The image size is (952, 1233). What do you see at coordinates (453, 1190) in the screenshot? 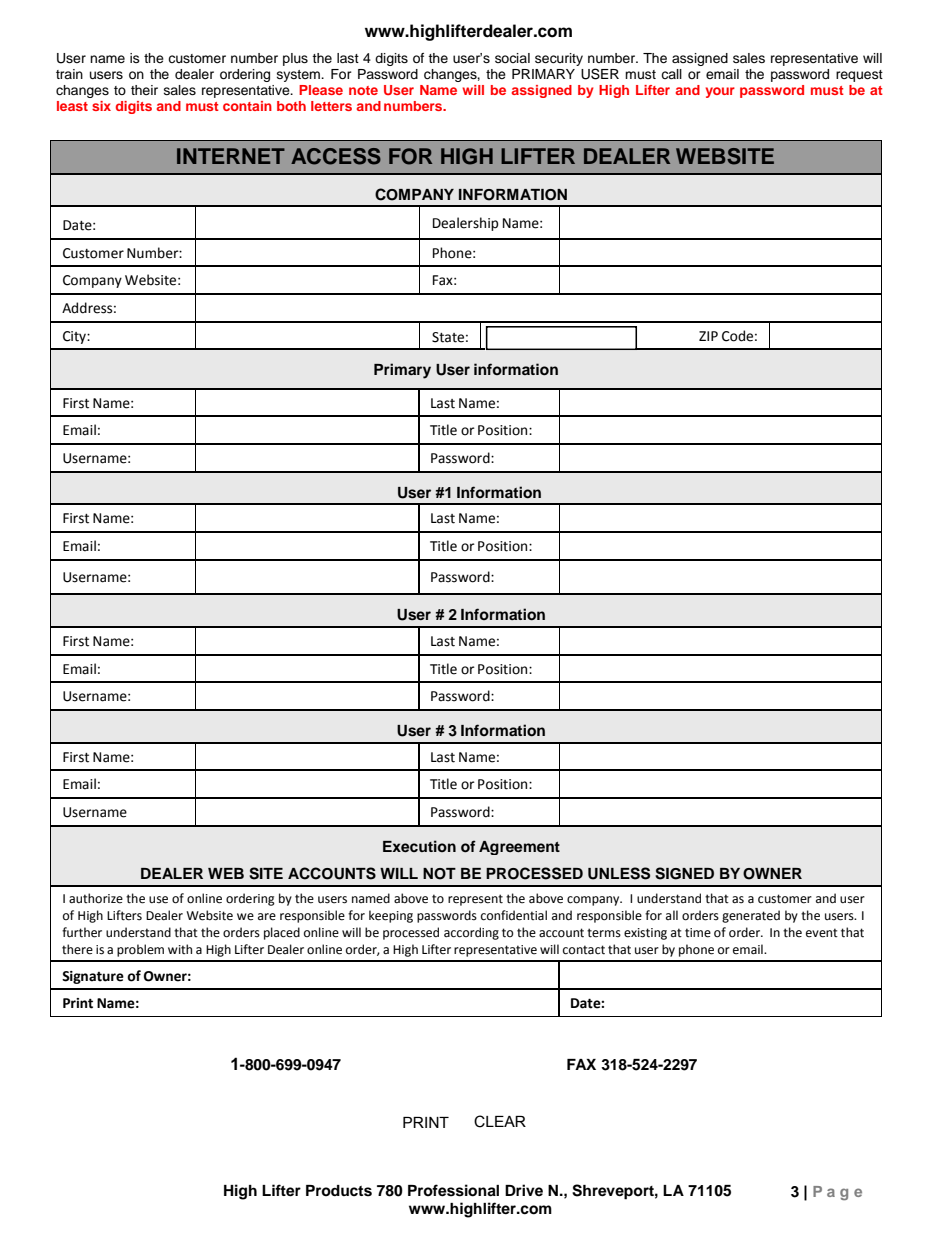
I see `Professional` at bounding box center [453, 1190].
